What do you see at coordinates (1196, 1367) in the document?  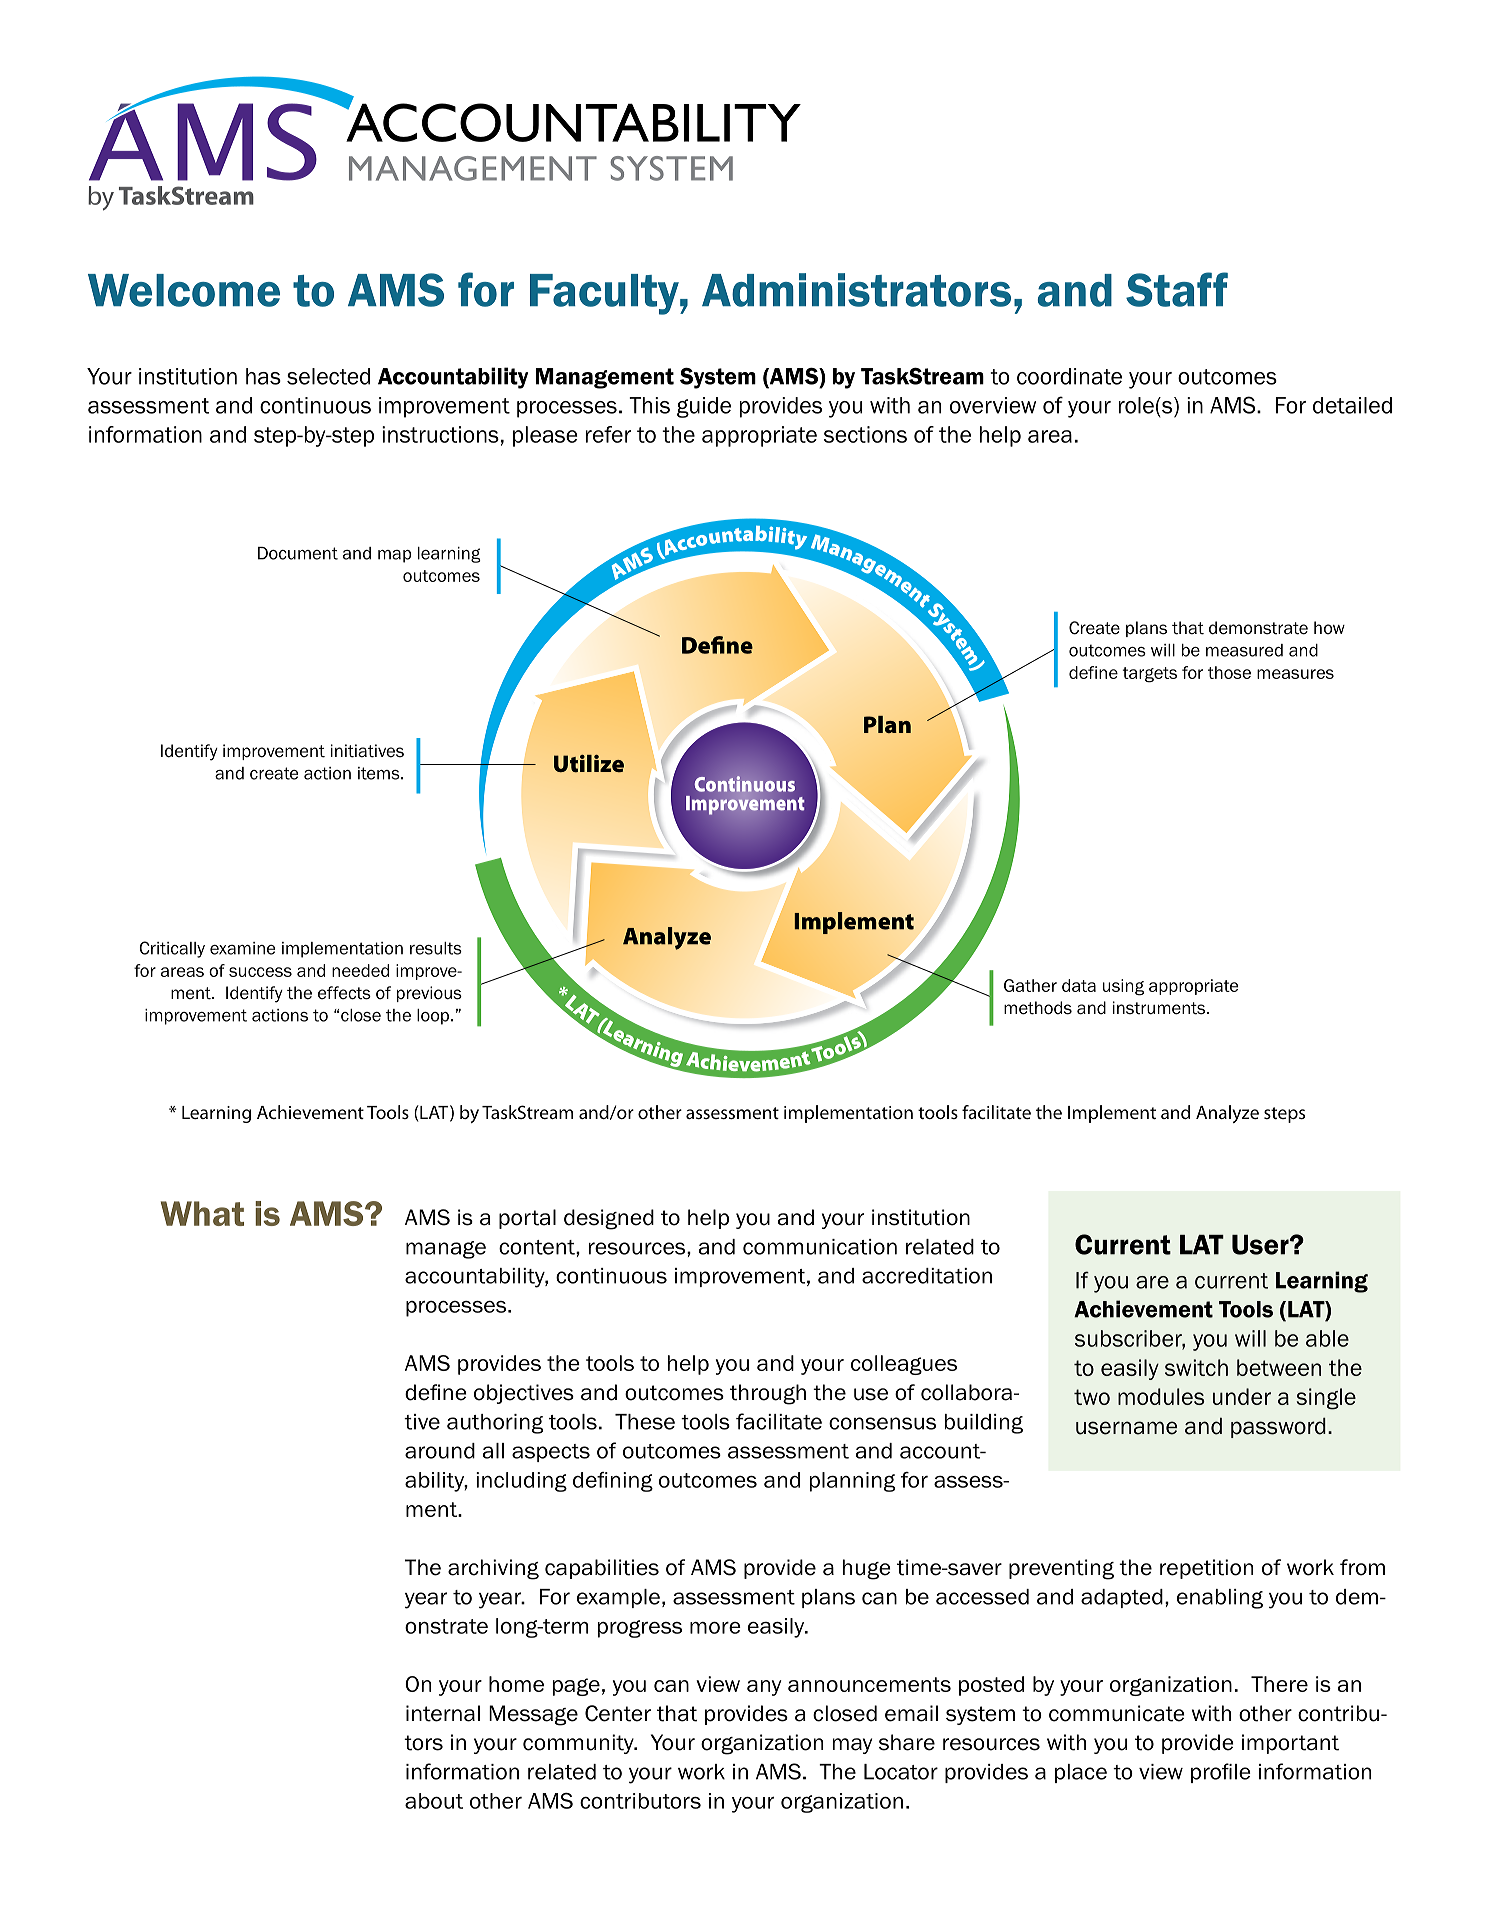 I see `switch` at bounding box center [1196, 1367].
